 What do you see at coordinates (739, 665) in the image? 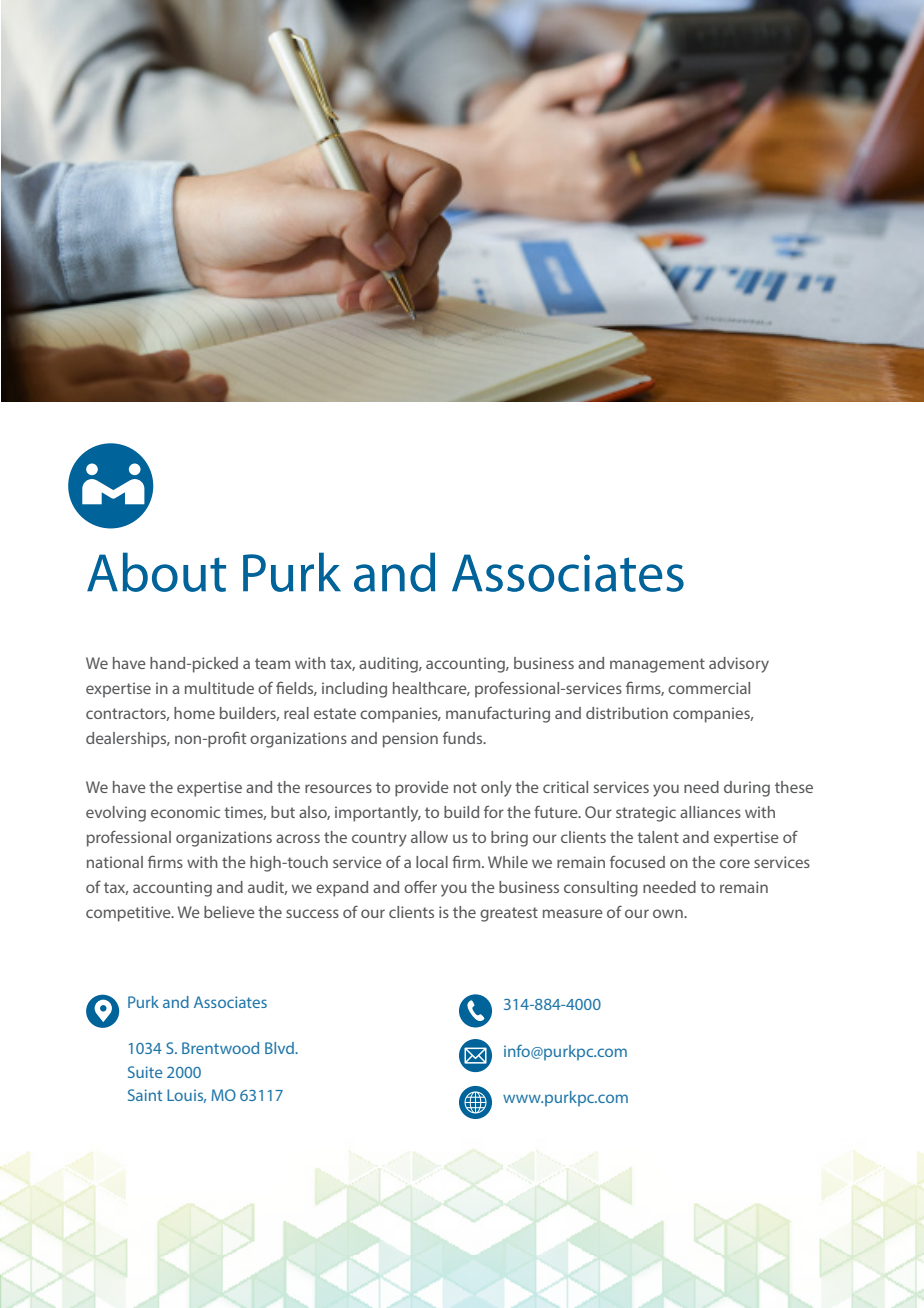
I see `advisory` at bounding box center [739, 665].
